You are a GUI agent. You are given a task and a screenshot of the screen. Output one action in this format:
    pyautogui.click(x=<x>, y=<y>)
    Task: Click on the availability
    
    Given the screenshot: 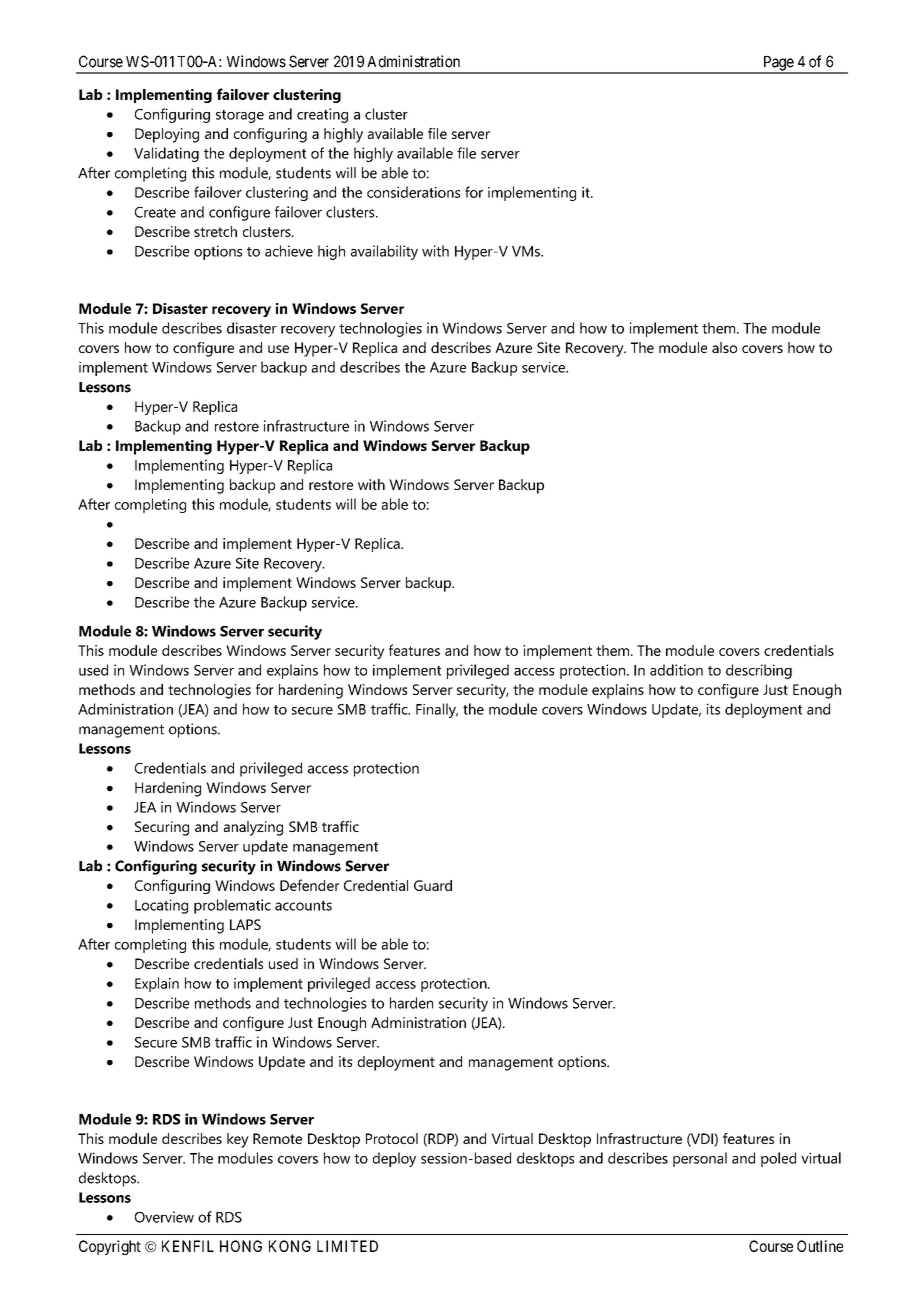 What is the action you would take?
    pyautogui.click(x=384, y=252)
